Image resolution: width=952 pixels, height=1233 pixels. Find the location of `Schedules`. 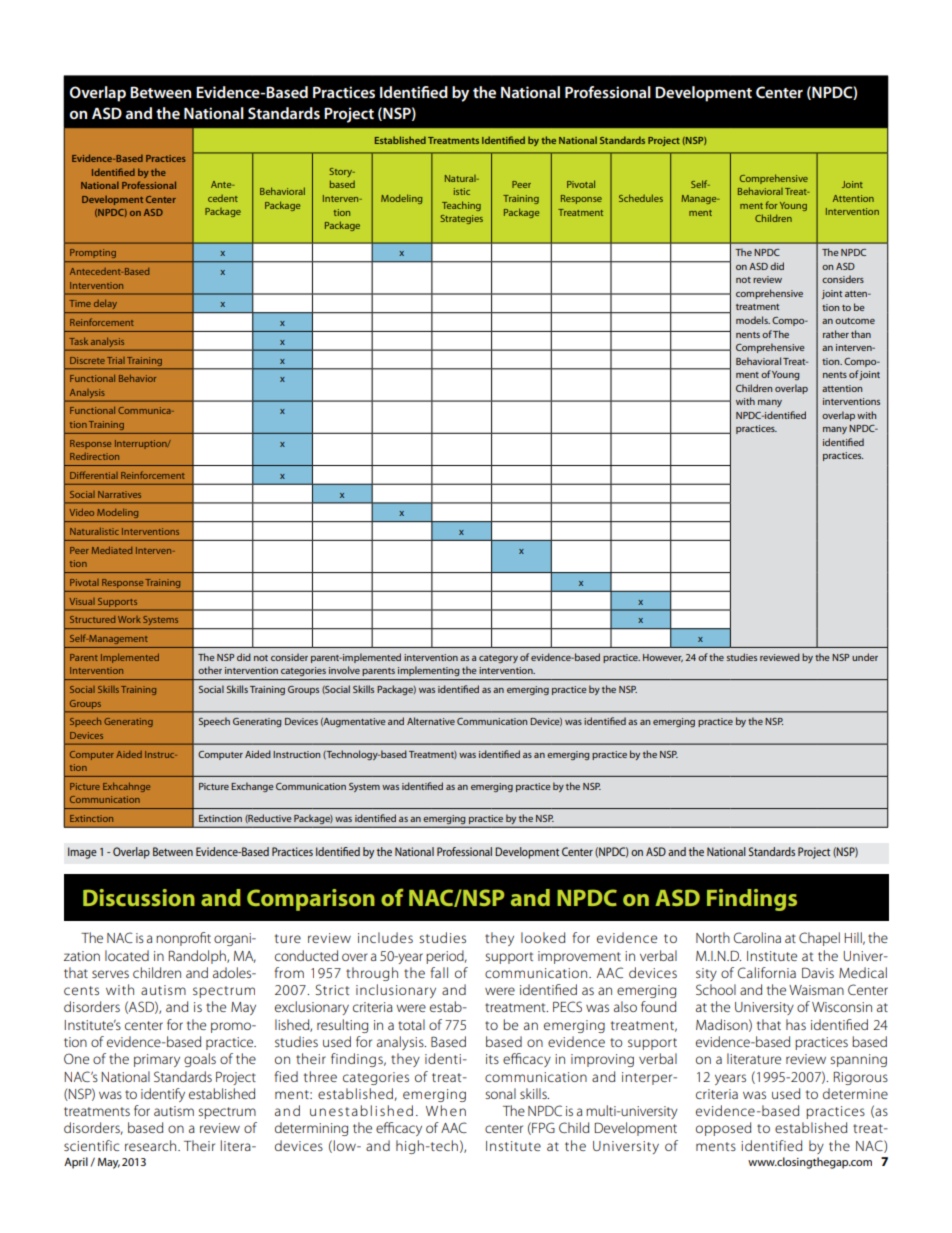

Schedules is located at coordinates (641, 198).
